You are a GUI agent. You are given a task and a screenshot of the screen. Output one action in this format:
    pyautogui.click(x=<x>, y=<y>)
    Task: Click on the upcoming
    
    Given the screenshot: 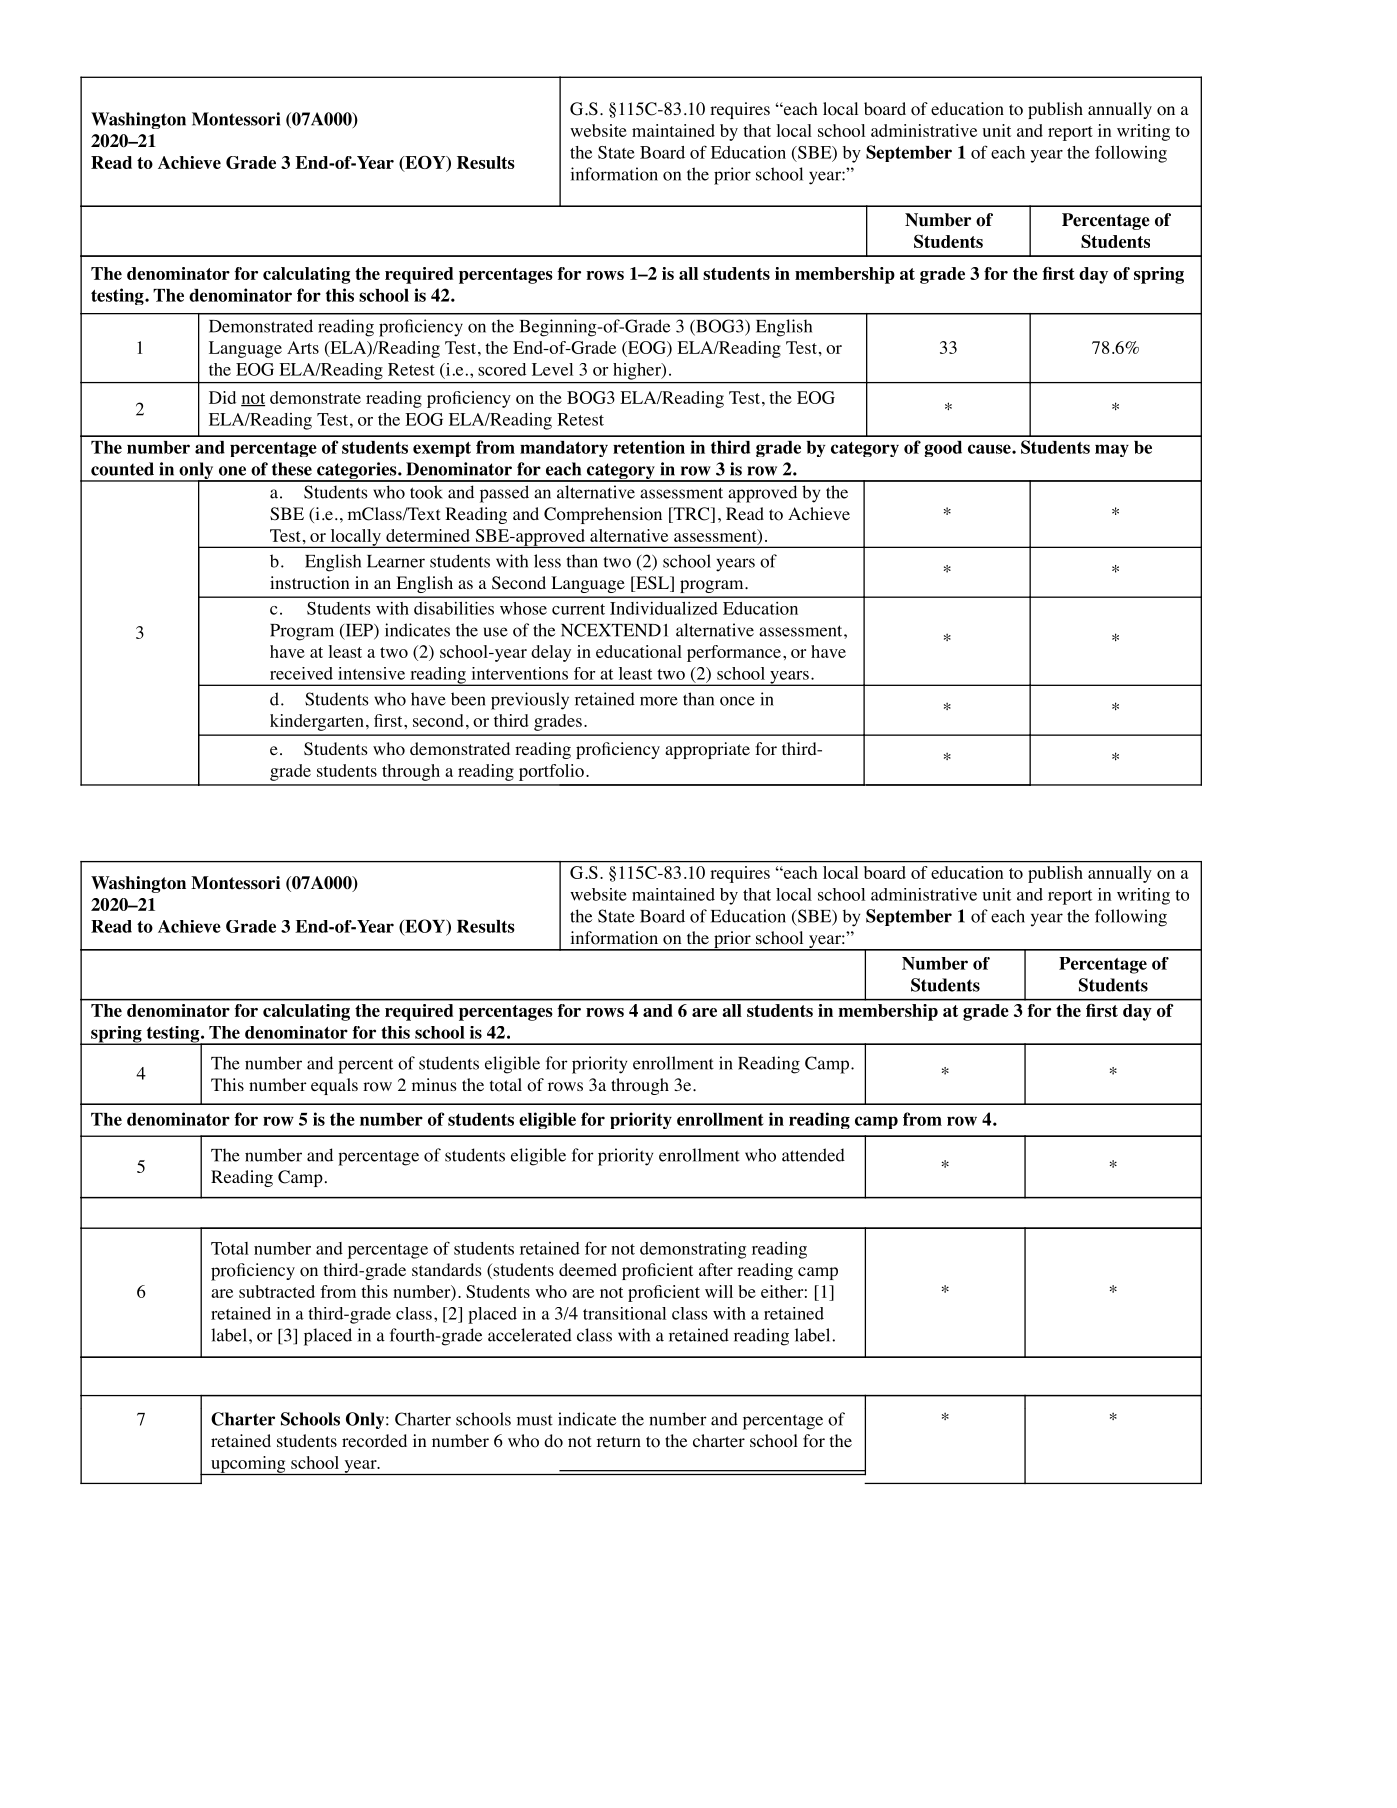 What is the action you would take?
    pyautogui.click(x=248, y=1465)
